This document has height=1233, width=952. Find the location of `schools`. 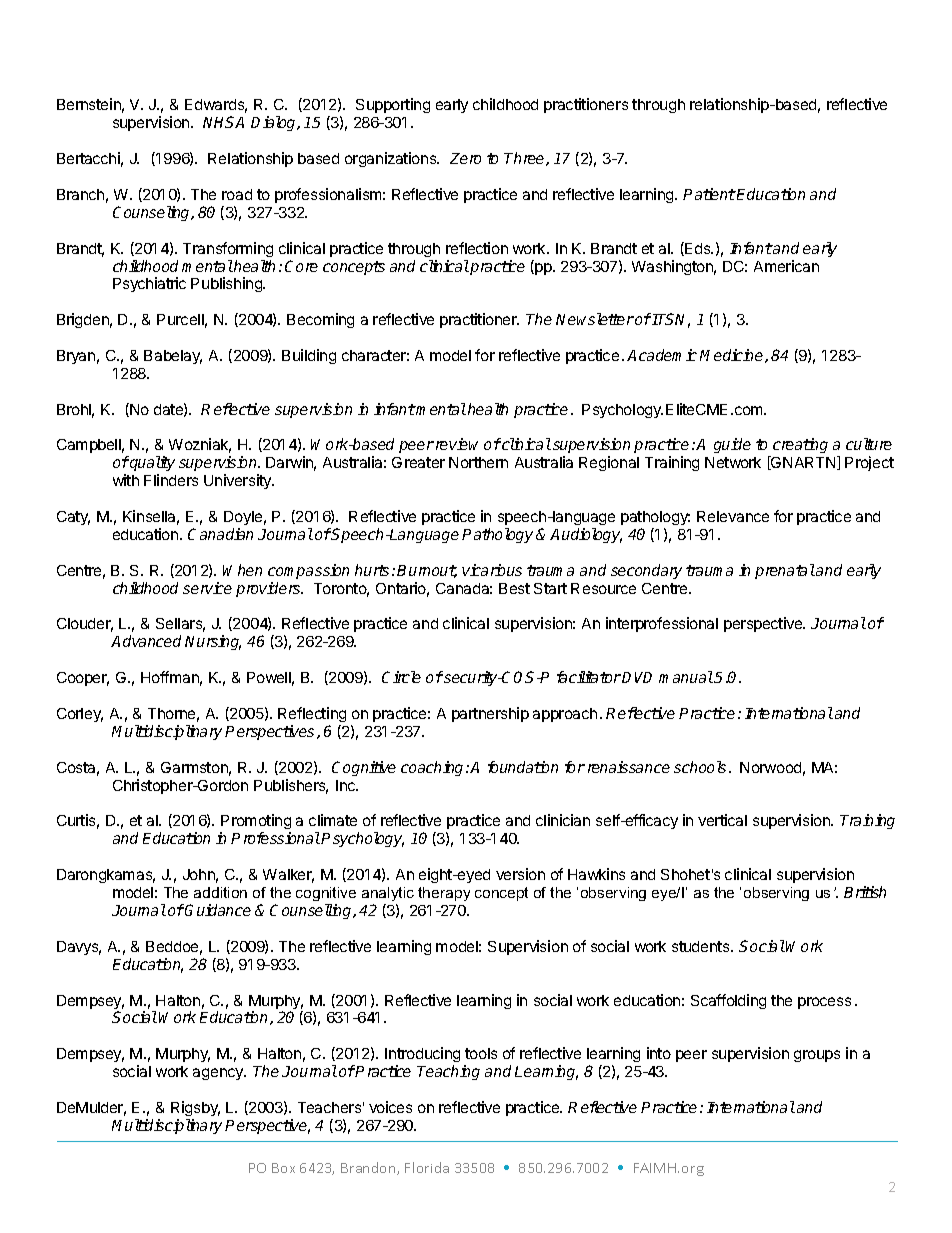

schools is located at coordinates (702, 767).
